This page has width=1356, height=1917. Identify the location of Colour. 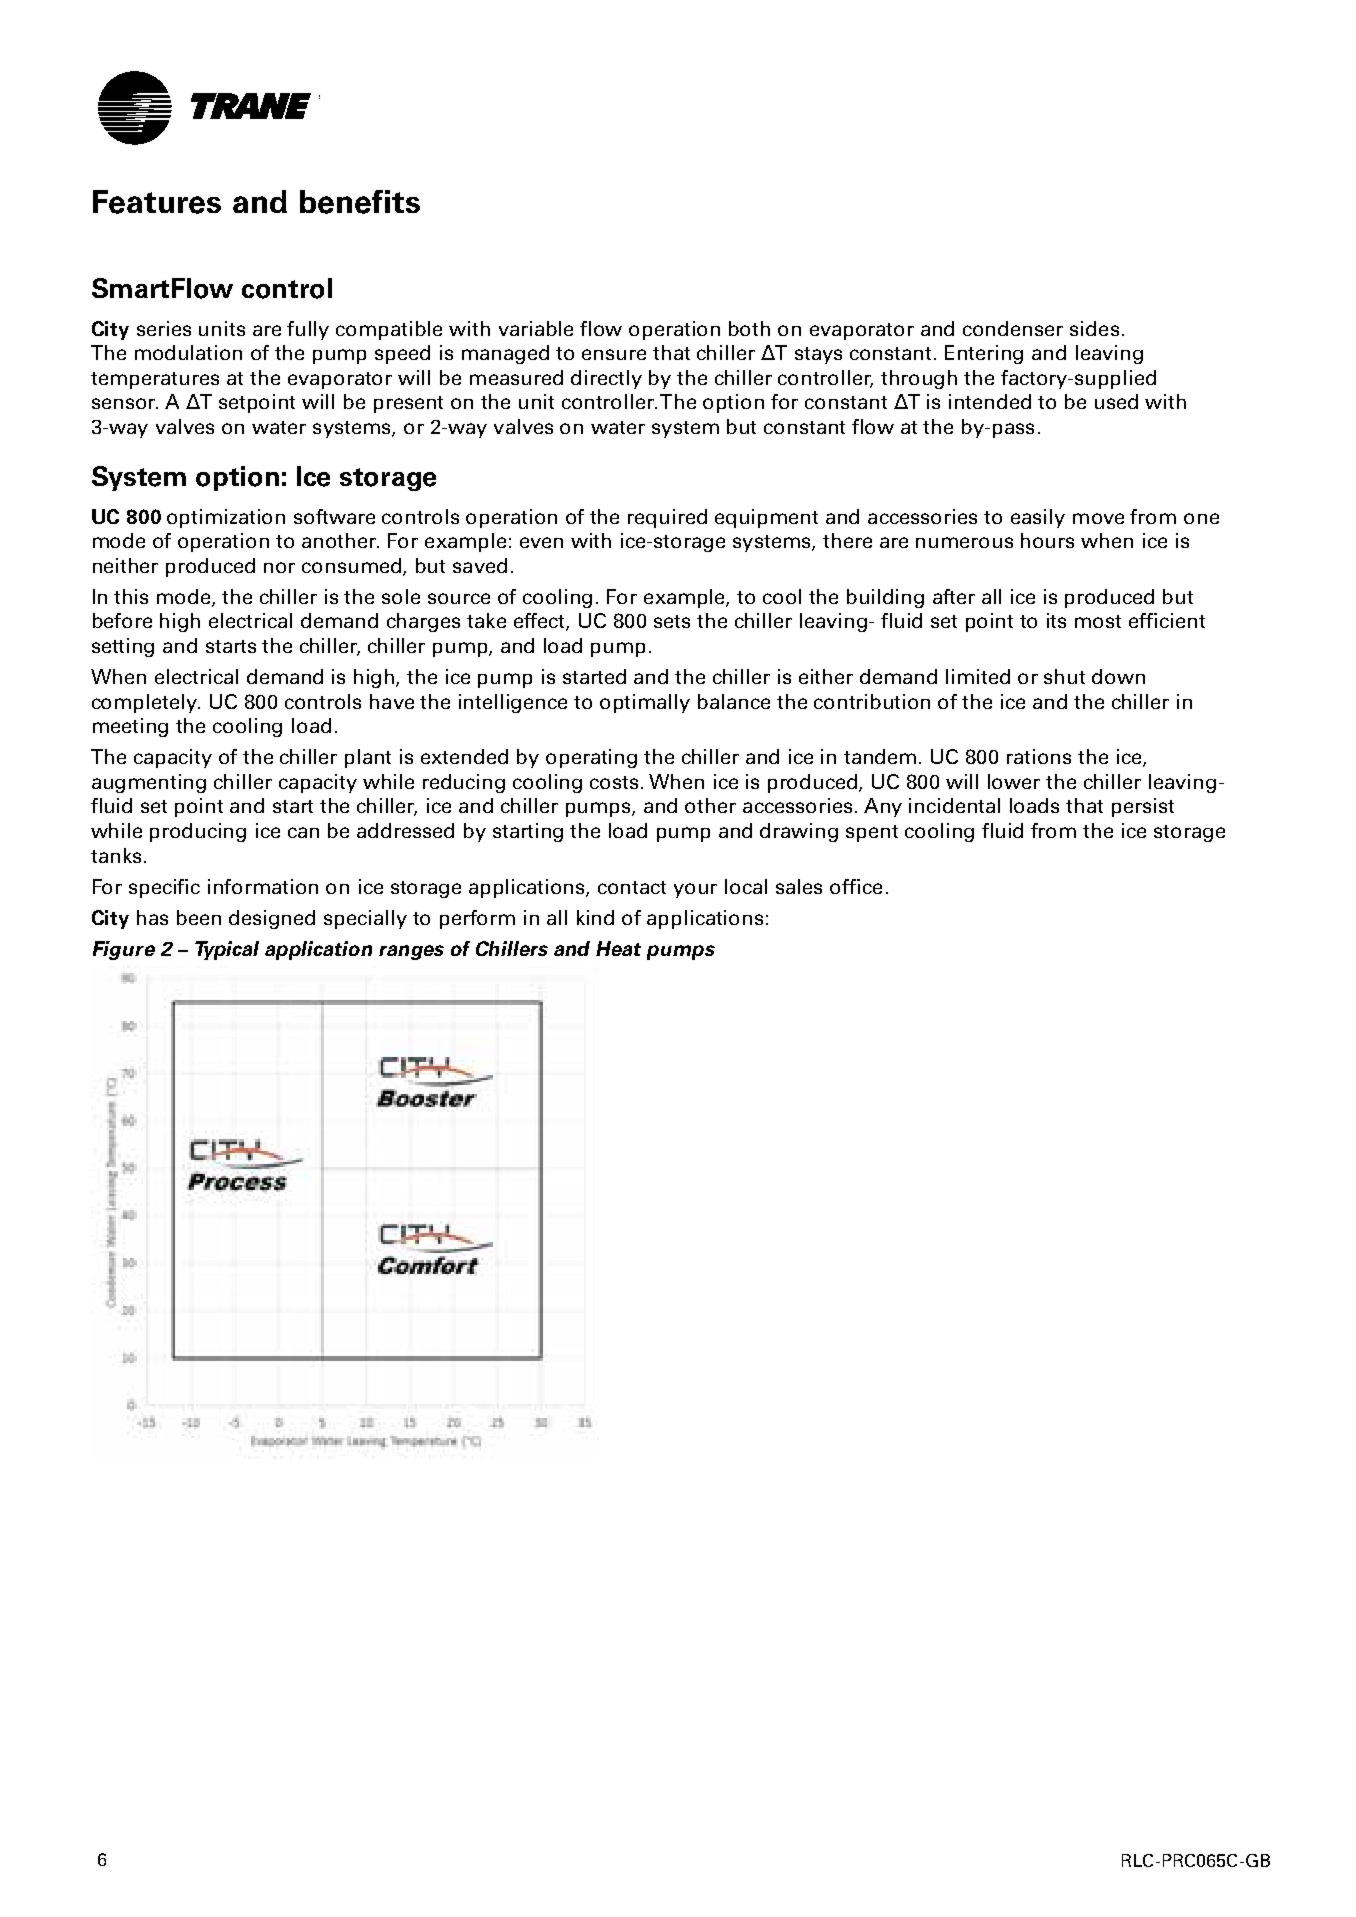
(120, 1158).
